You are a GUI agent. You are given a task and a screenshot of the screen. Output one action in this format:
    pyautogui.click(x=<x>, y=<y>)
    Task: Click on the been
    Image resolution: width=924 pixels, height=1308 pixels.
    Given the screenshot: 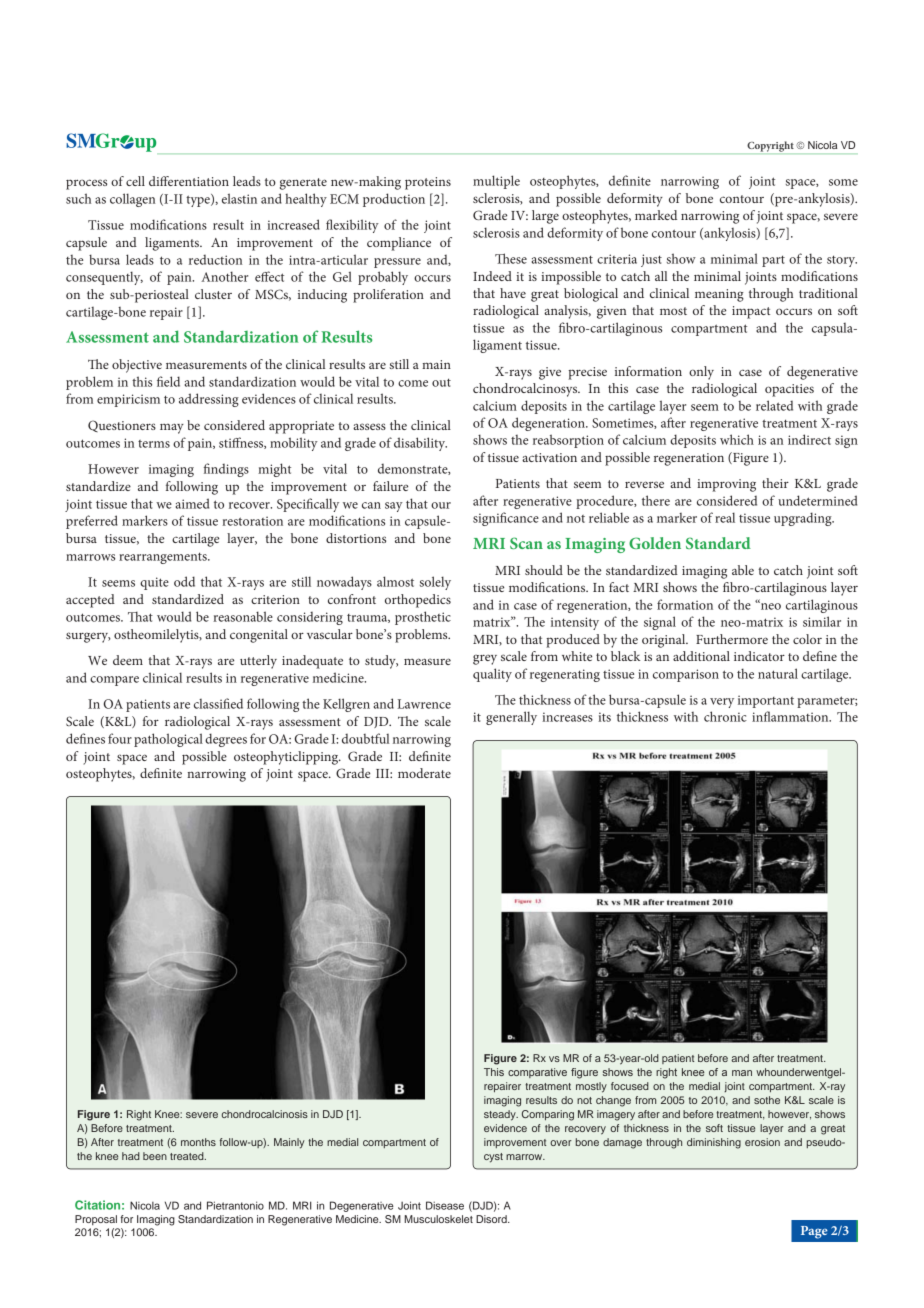 What is the action you would take?
    pyautogui.click(x=155, y=1156)
